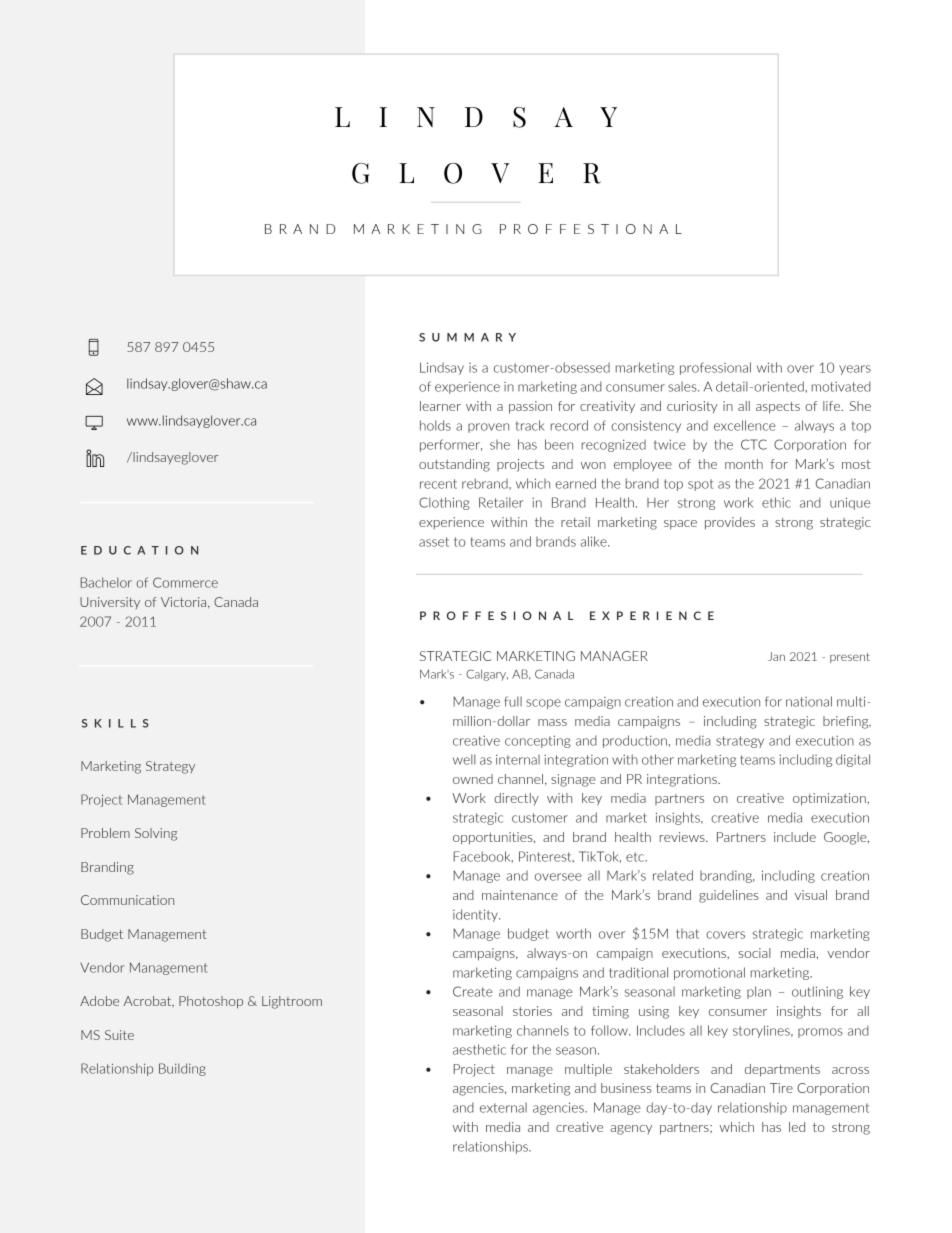  Describe the element at coordinates (440, 406) in the page. I see `learner` at that location.
